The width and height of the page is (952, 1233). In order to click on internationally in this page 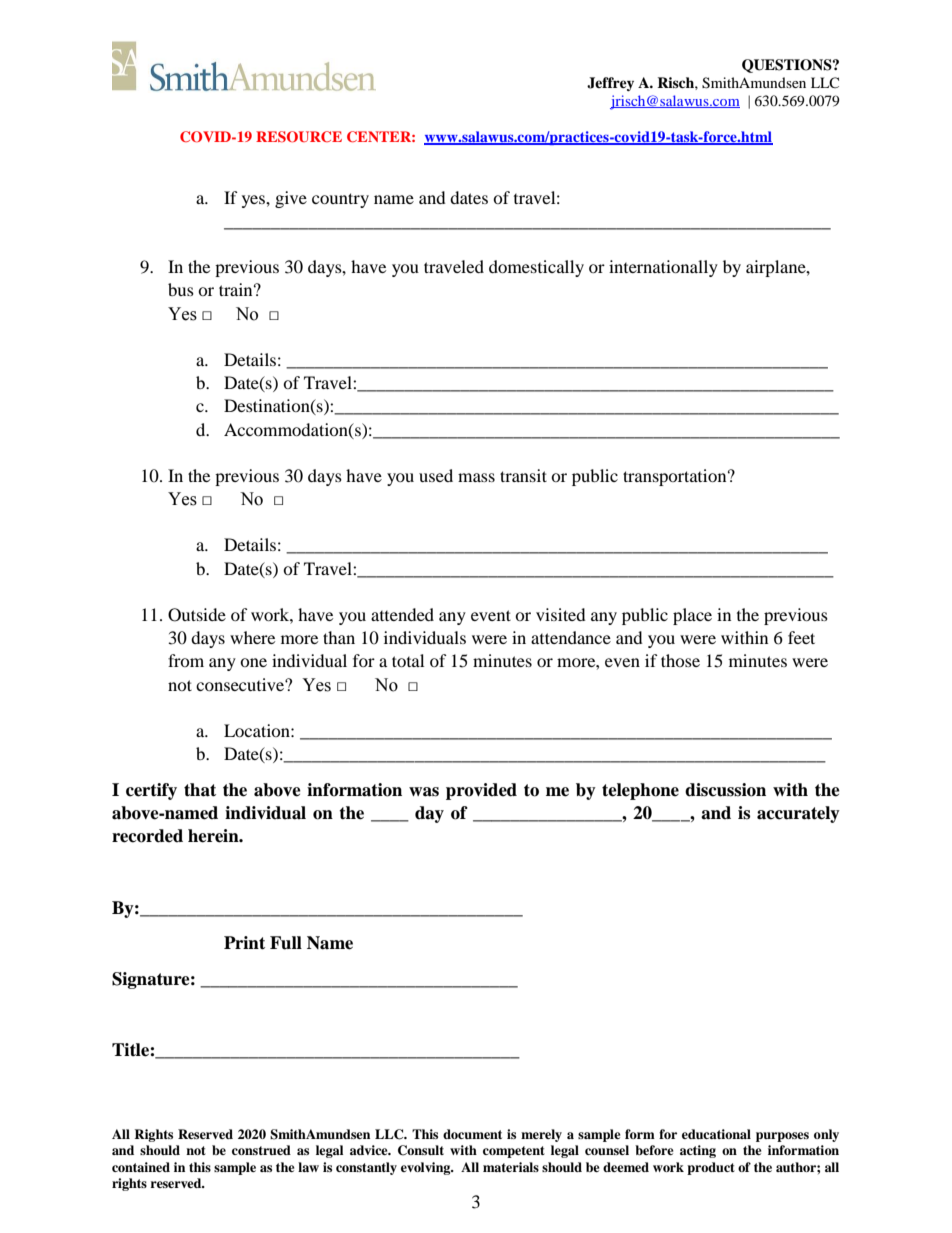, I will do `click(663, 268)`.
